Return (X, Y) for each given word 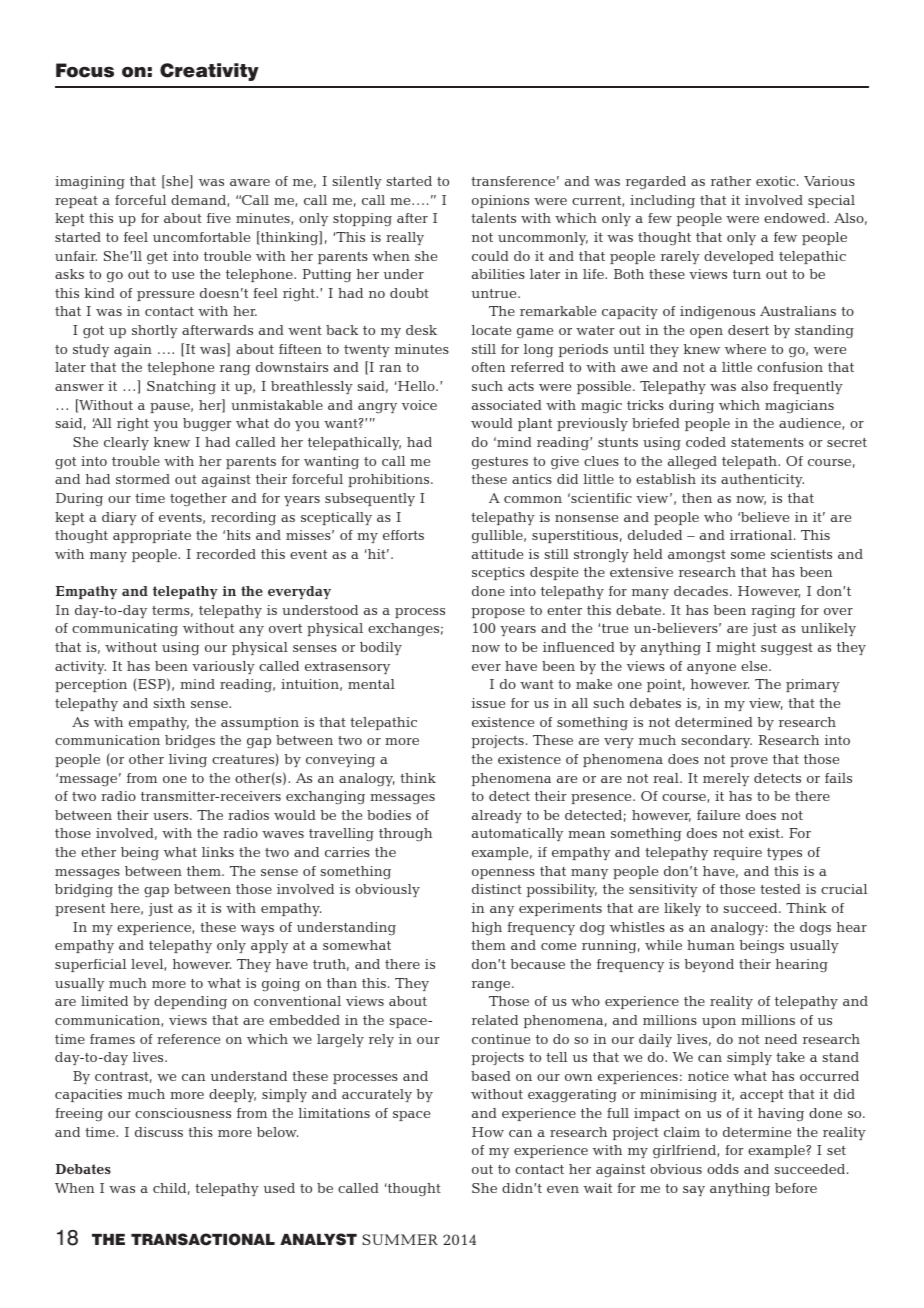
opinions (500, 201)
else (755, 666)
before (796, 1188)
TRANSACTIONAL (203, 1239)
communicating (125, 630)
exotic (775, 181)
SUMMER (400, 1239)
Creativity (209, 72)
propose (498, 613)
